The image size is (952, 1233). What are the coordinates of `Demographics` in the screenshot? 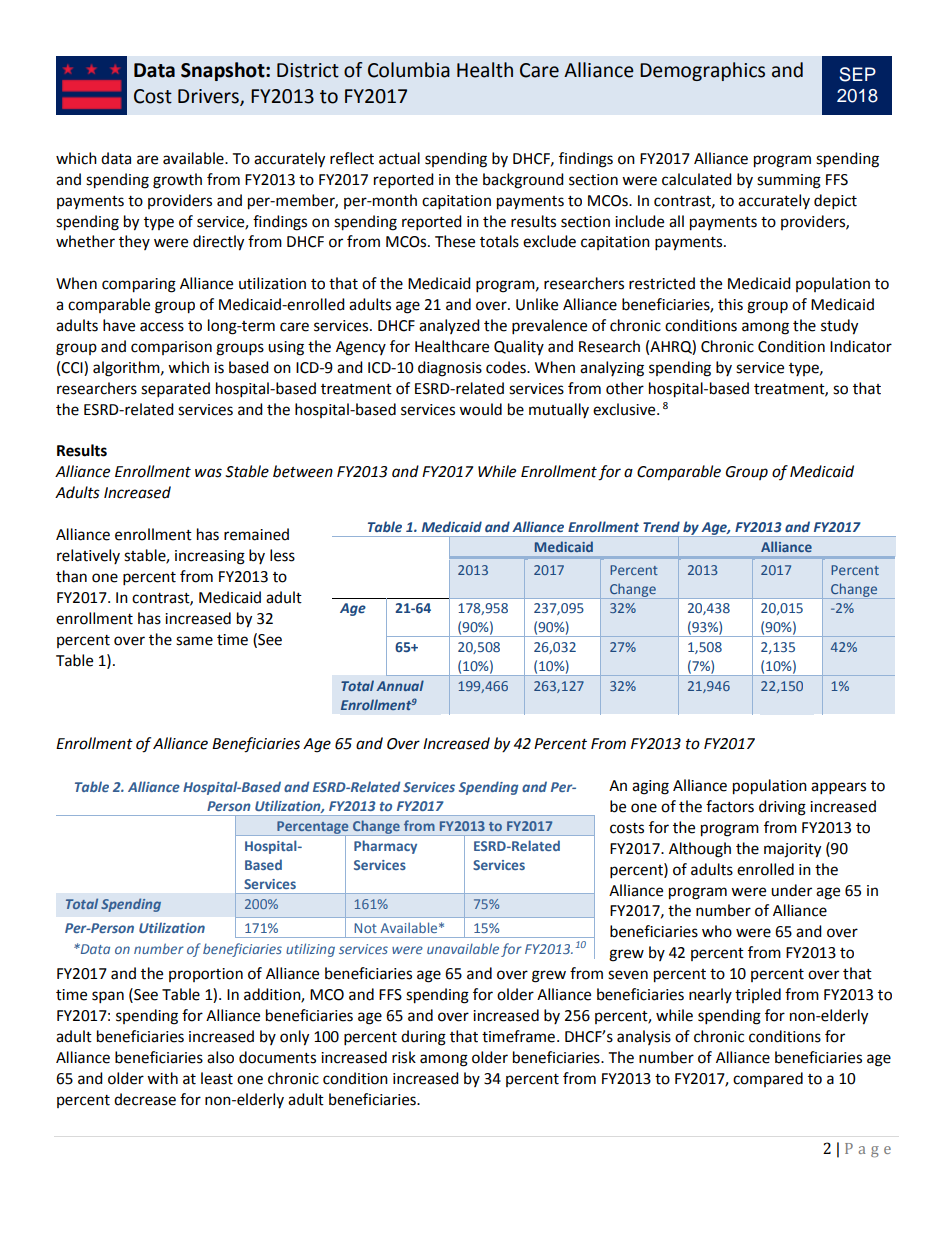 It's located at (702, 71).
